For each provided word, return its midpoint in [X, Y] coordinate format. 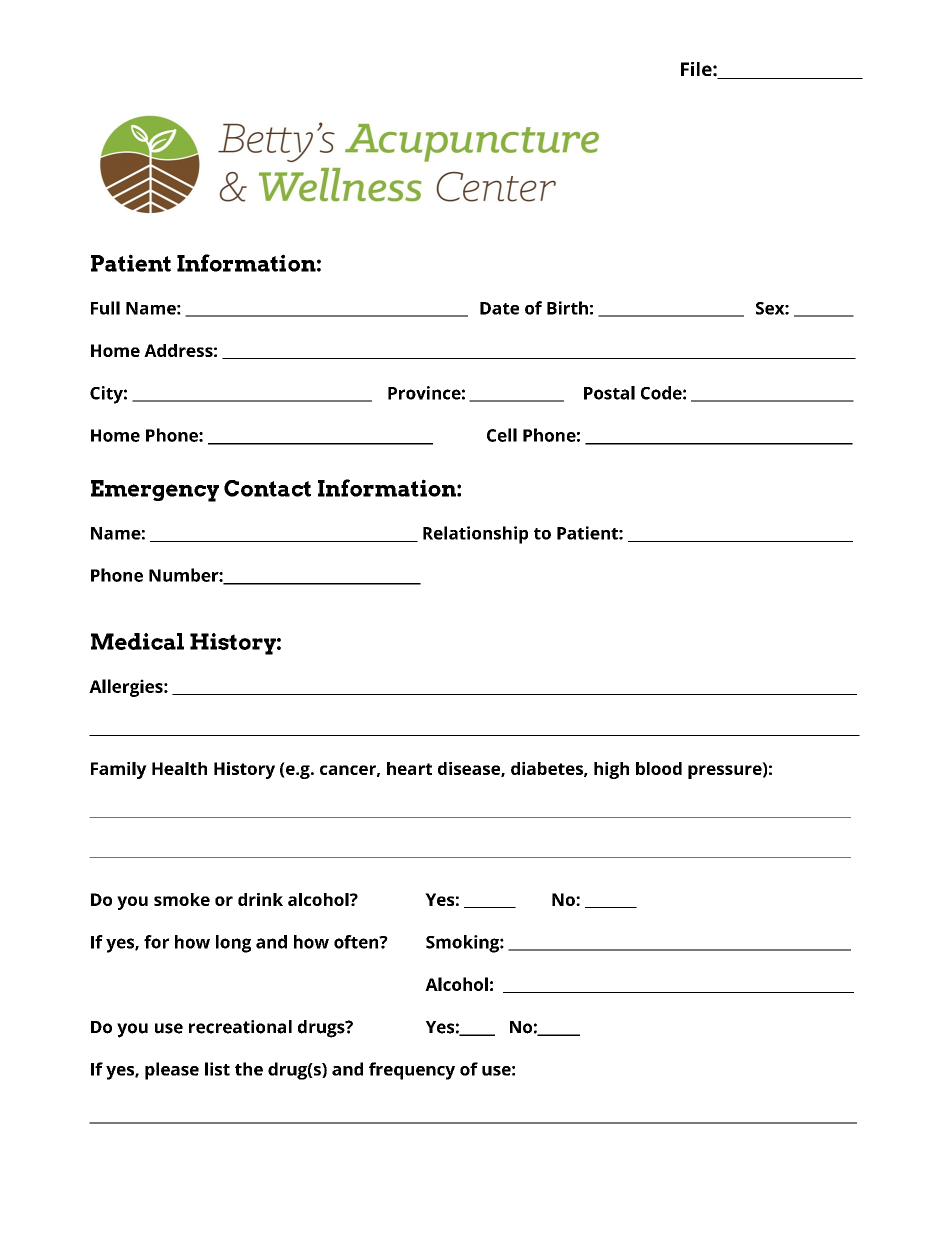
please [172, 1071]
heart [409, 768]
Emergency [155, 491]
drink [260, 899]
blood [659, 768]
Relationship [475, 535]
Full [105, 308]
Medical [137, 641]
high [611, 770]
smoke [182, 899]
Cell [502, 435]
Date [499, 308]
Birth [567, 308]
